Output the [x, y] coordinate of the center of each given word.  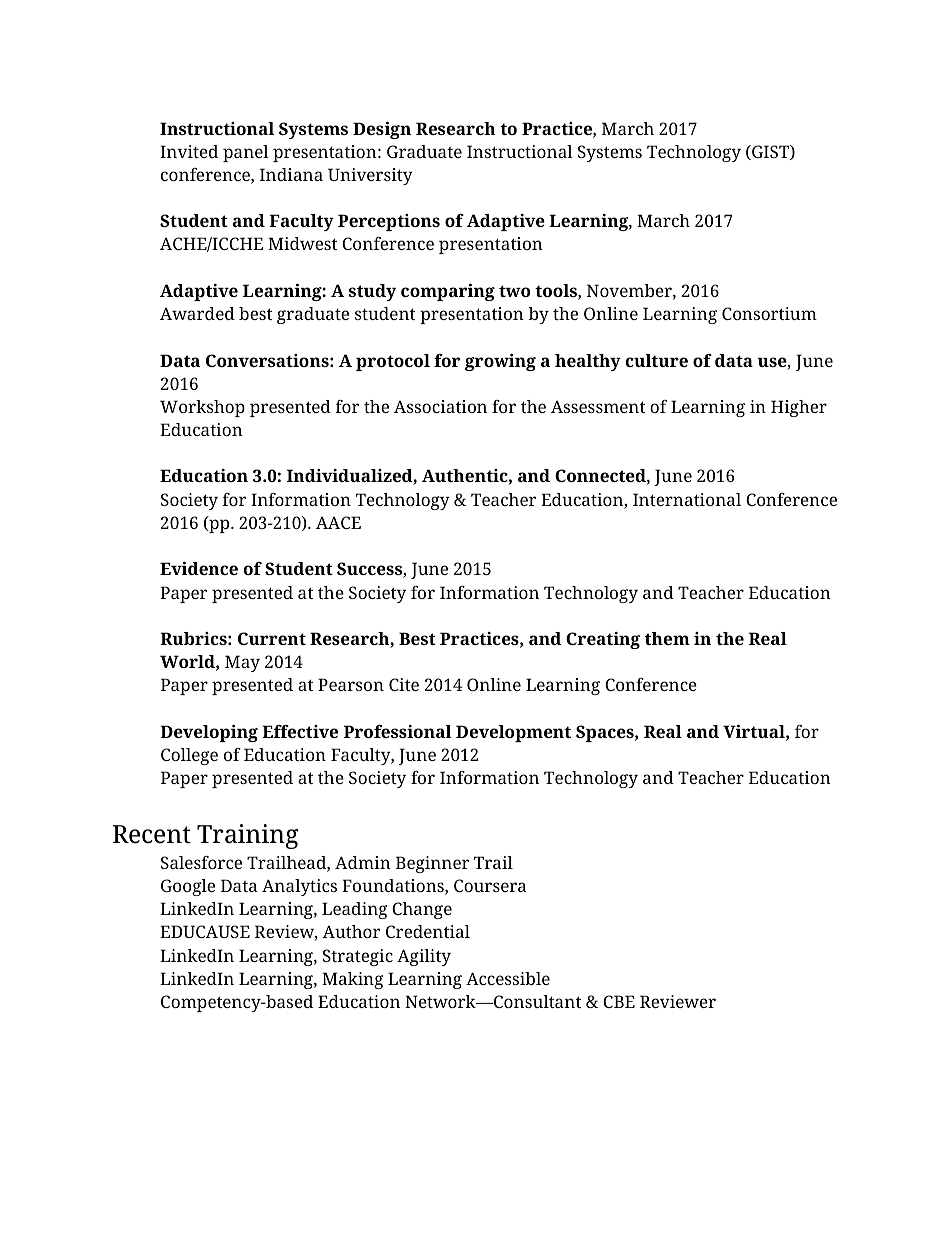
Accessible [508, 978]
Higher [799, 408]
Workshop [202, 408]
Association [440, 406]
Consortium [769, 313]
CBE [619, 1001]
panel [246, 153]
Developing [209, 733]
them [667, 638]
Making [352, 980]
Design [382, 130]
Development [513, 733]
